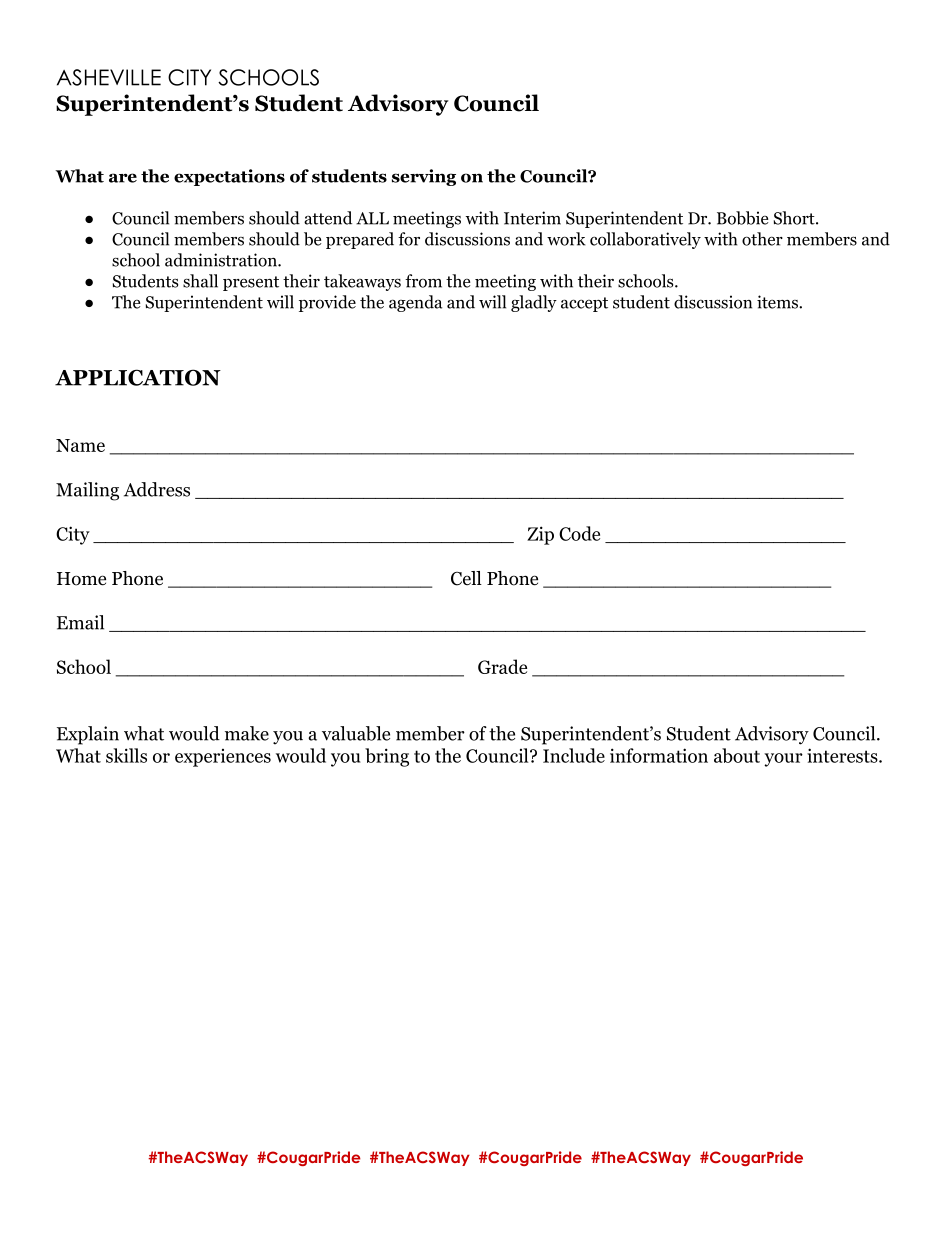 The width and height of the image is (952, 1233). What do you see at coordinates (415, 303) in the image?
I see `agenda` at bounding box center [415, 303].
